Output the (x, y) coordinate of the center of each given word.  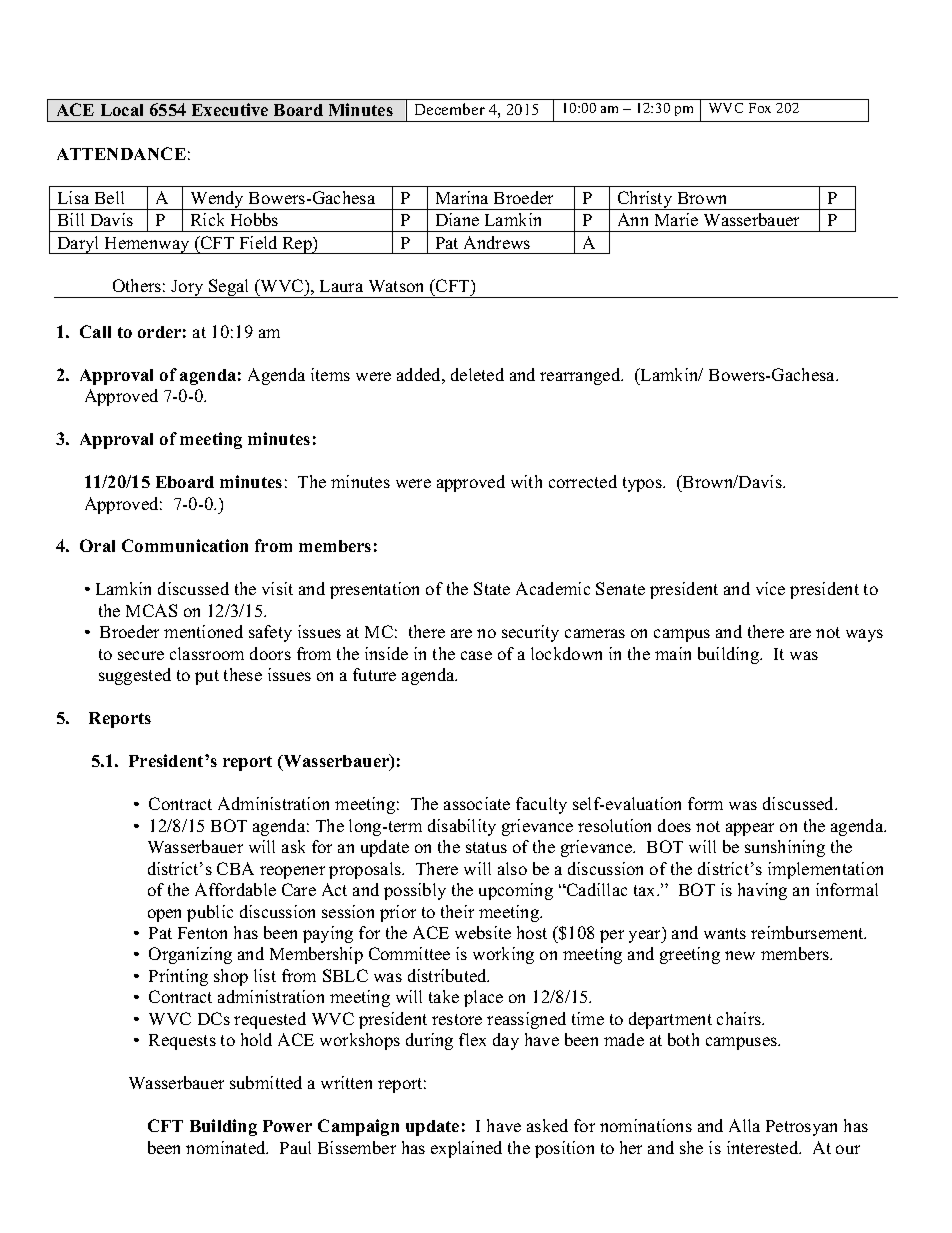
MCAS (151, 610)
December (450, 109)
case (476, 655)
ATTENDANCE (121, 153)
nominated (227, 1147)
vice (770, 588)
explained (466, 1149)
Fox (760, 108)
